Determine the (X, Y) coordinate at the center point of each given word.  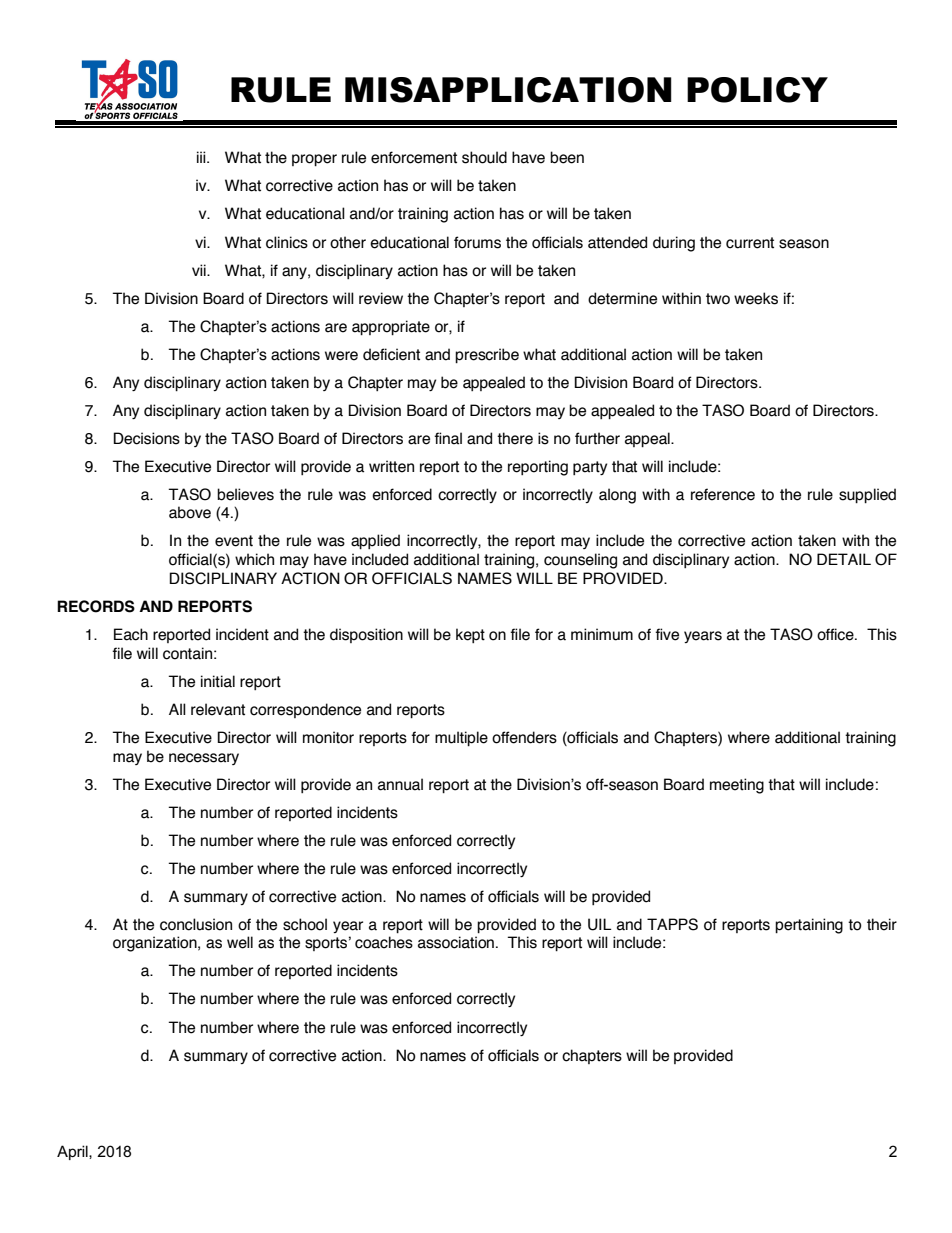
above (190, 512)
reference (723, 494)
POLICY (757, 90)
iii (202, 157)
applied (375, 541)
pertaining (809, 926)
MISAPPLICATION (508, 90)
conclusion (196, 924)
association (456, 942)
